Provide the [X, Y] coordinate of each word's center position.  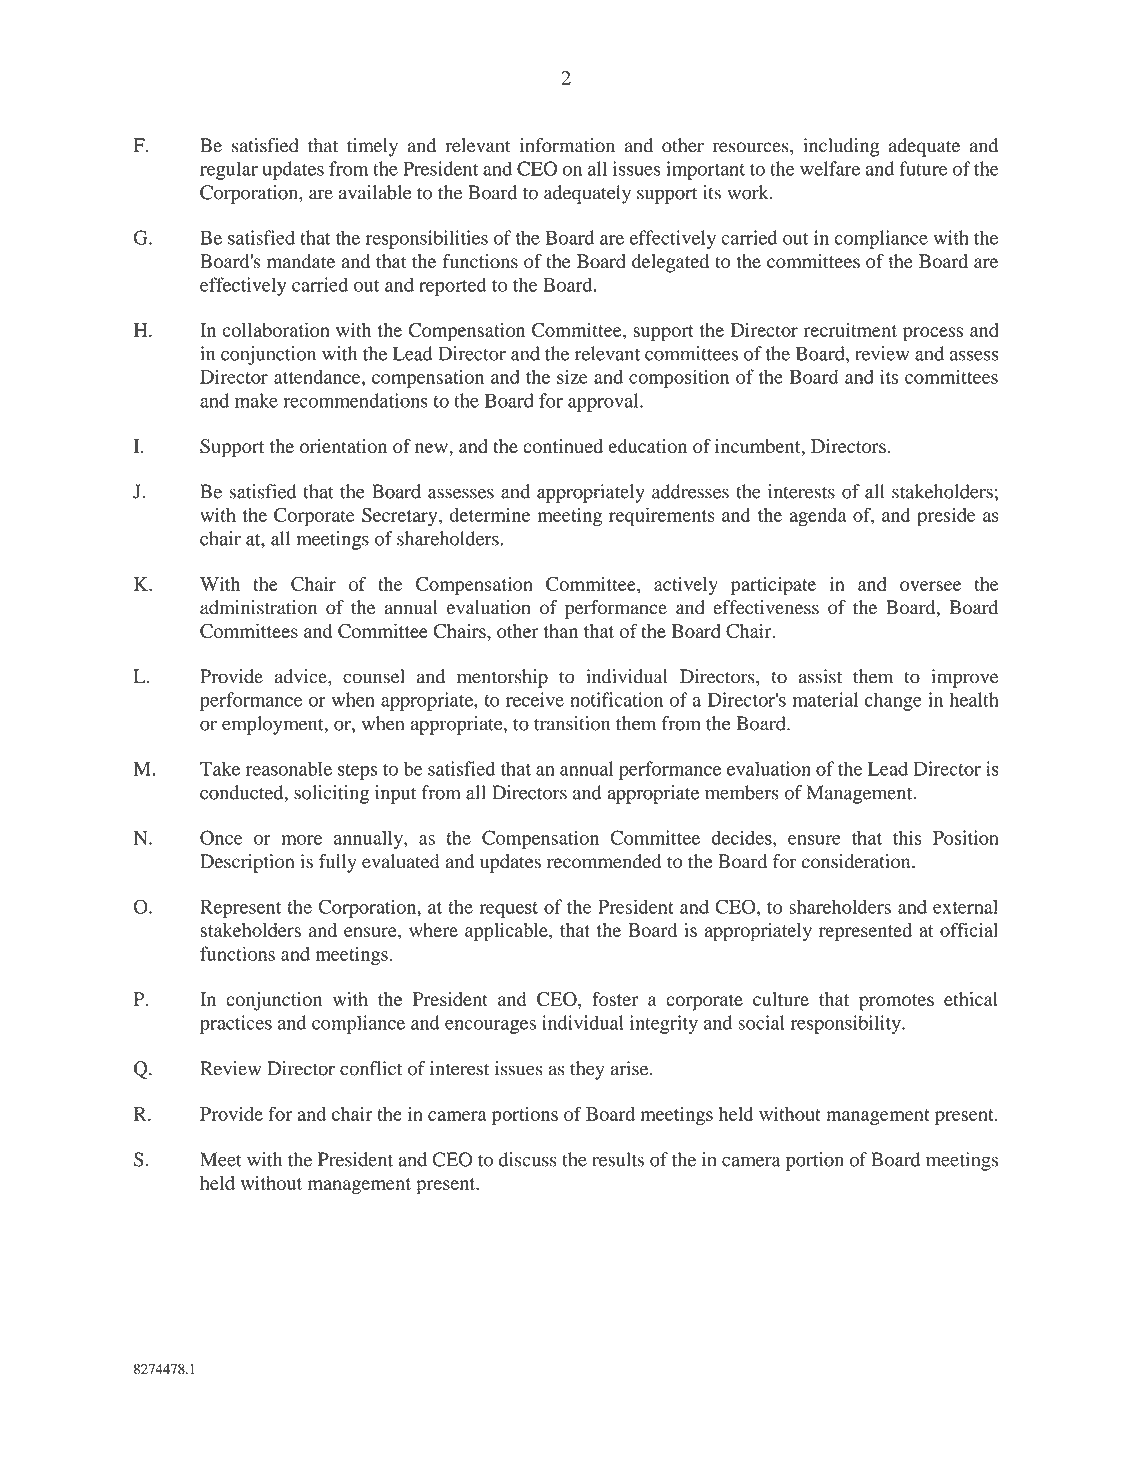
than [561, 631]
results [618, 1159]
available [375, 192]
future [923, 168]
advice [302, 676]
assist [820, 676]
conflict [371, 1068]
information [567, 145]
